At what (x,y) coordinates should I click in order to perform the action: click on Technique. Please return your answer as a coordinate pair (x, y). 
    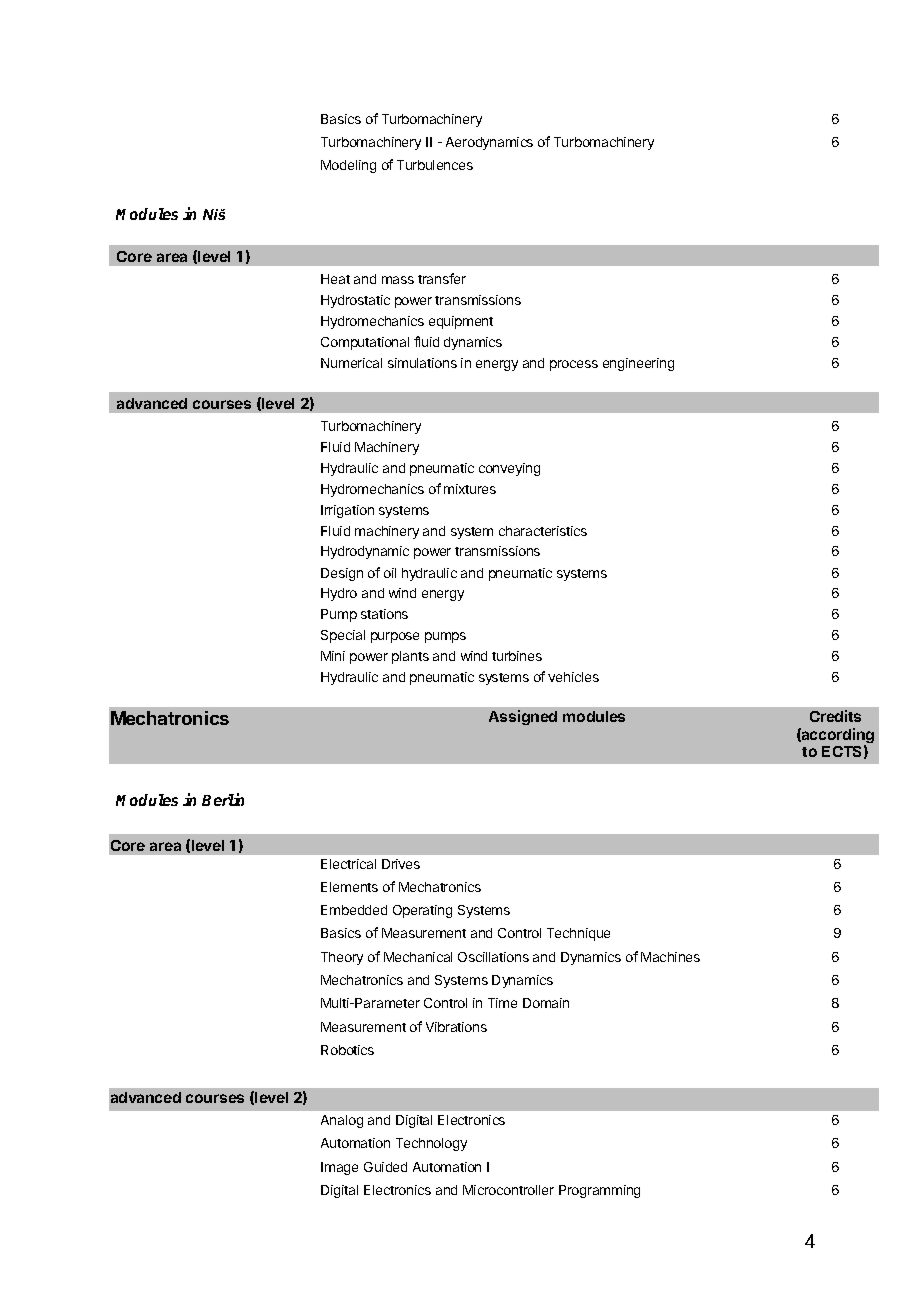
    Looking at the image, I should click on (578, 934).
